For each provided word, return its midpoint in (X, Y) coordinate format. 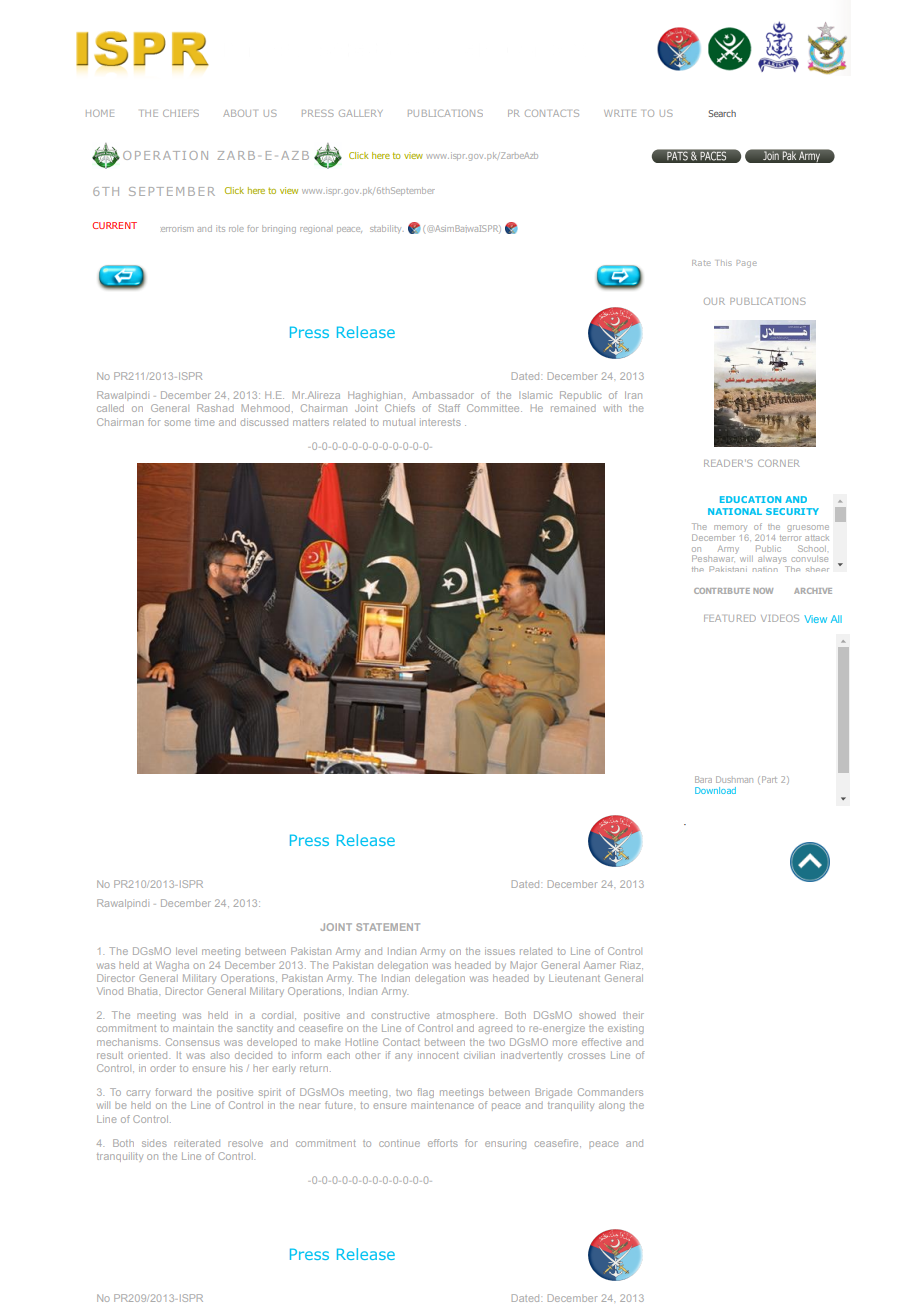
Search (722, 113)
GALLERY (361, 113)
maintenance (442, 1105)
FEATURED (730, 618)
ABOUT (240, 113)
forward (173, 1092)
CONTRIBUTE (722, 591)
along (612, 1106)
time (205, 422)
